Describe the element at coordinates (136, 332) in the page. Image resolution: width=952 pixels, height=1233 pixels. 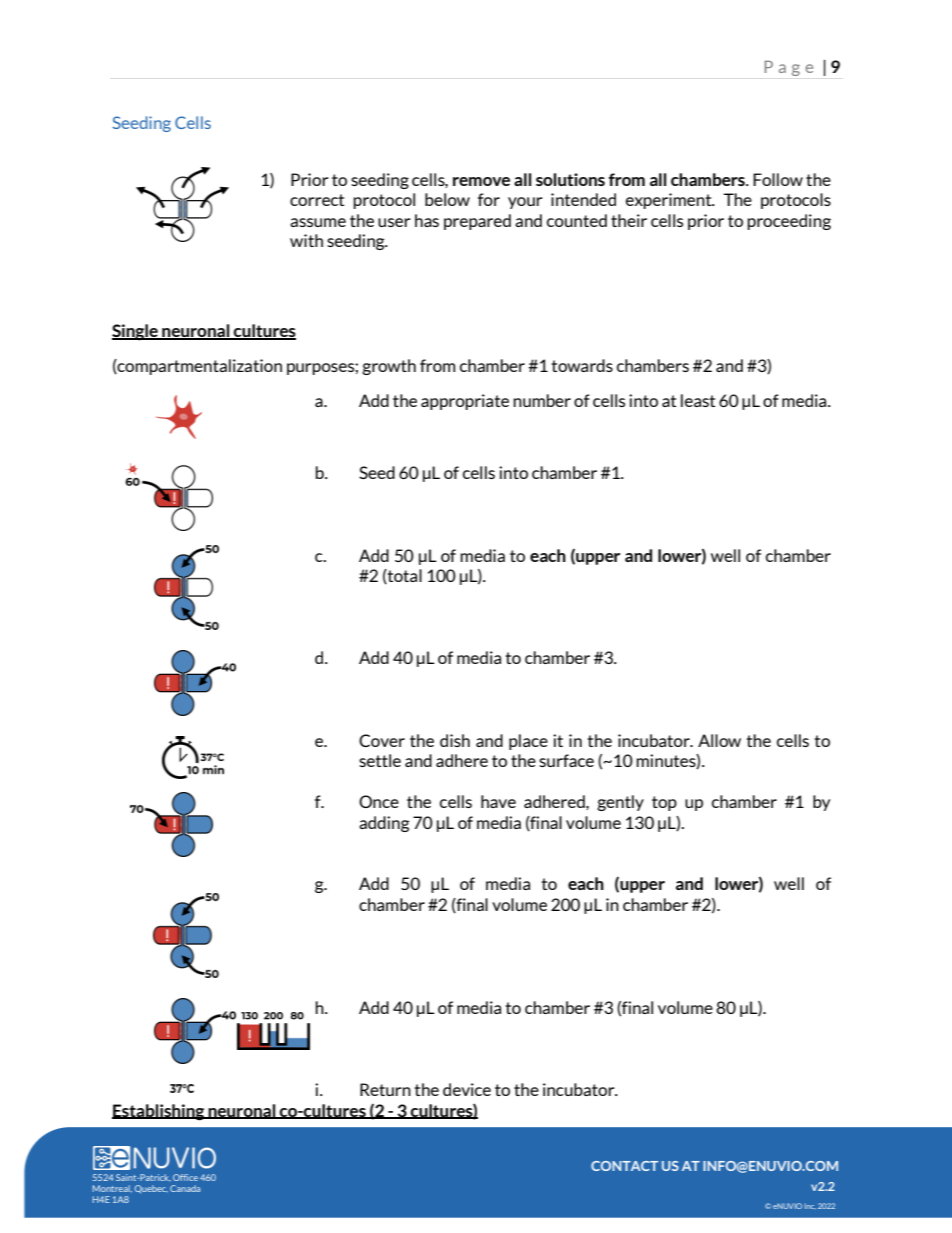
I see `Single` at that location.
